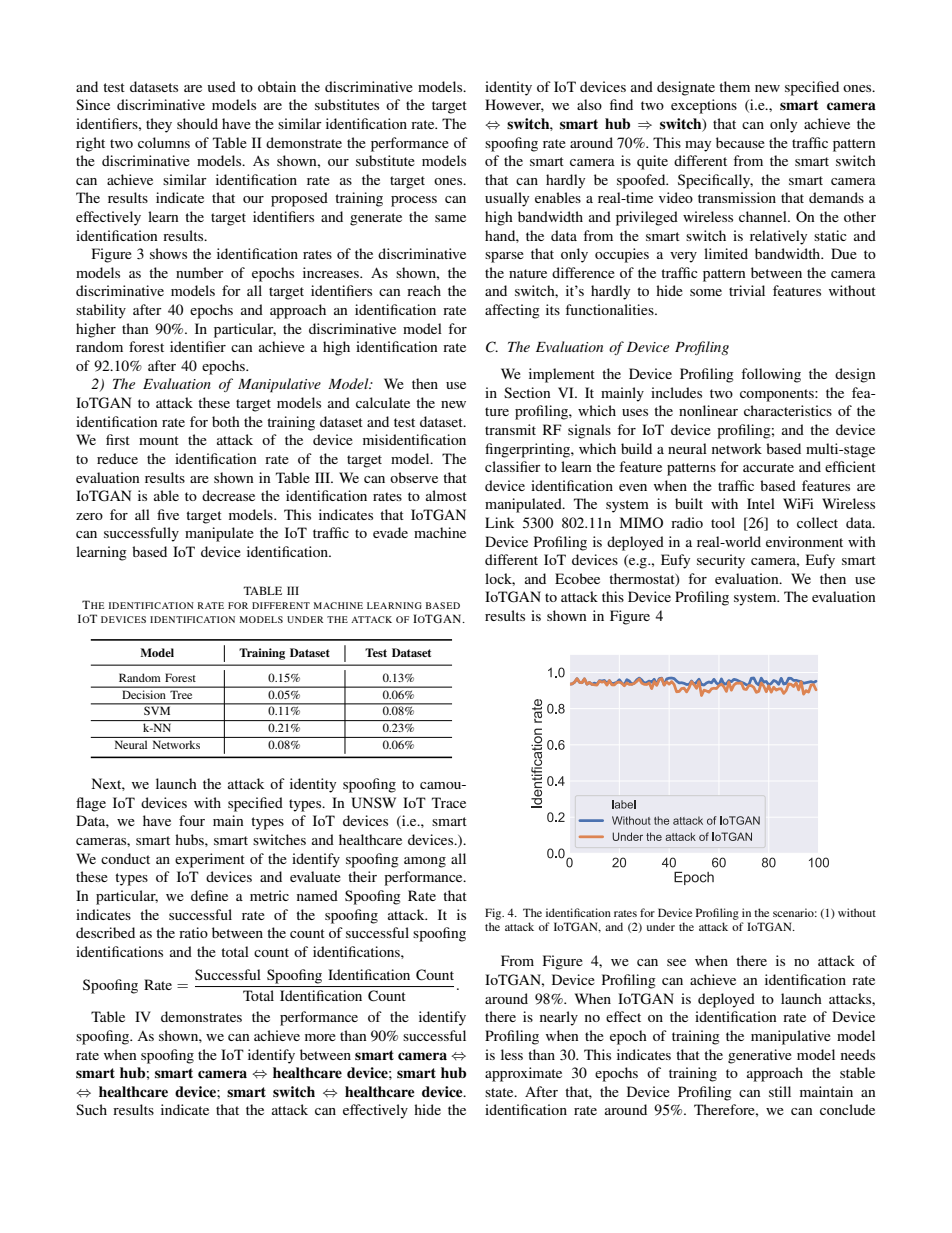  I want to click on because, so click(740, 142).
